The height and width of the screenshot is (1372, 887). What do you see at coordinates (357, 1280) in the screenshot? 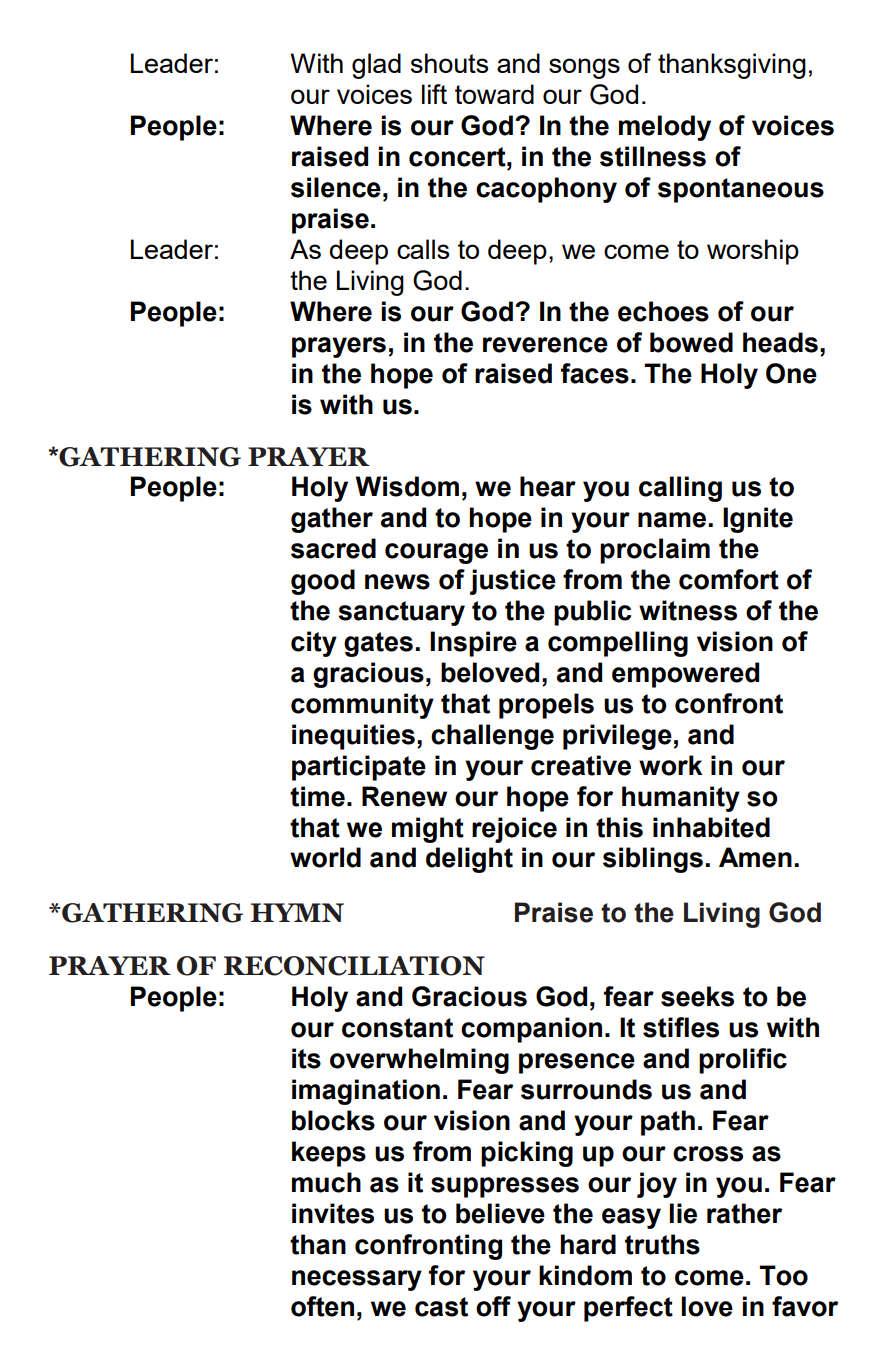
I see `necessary` at bounding box center [357, 1280].
